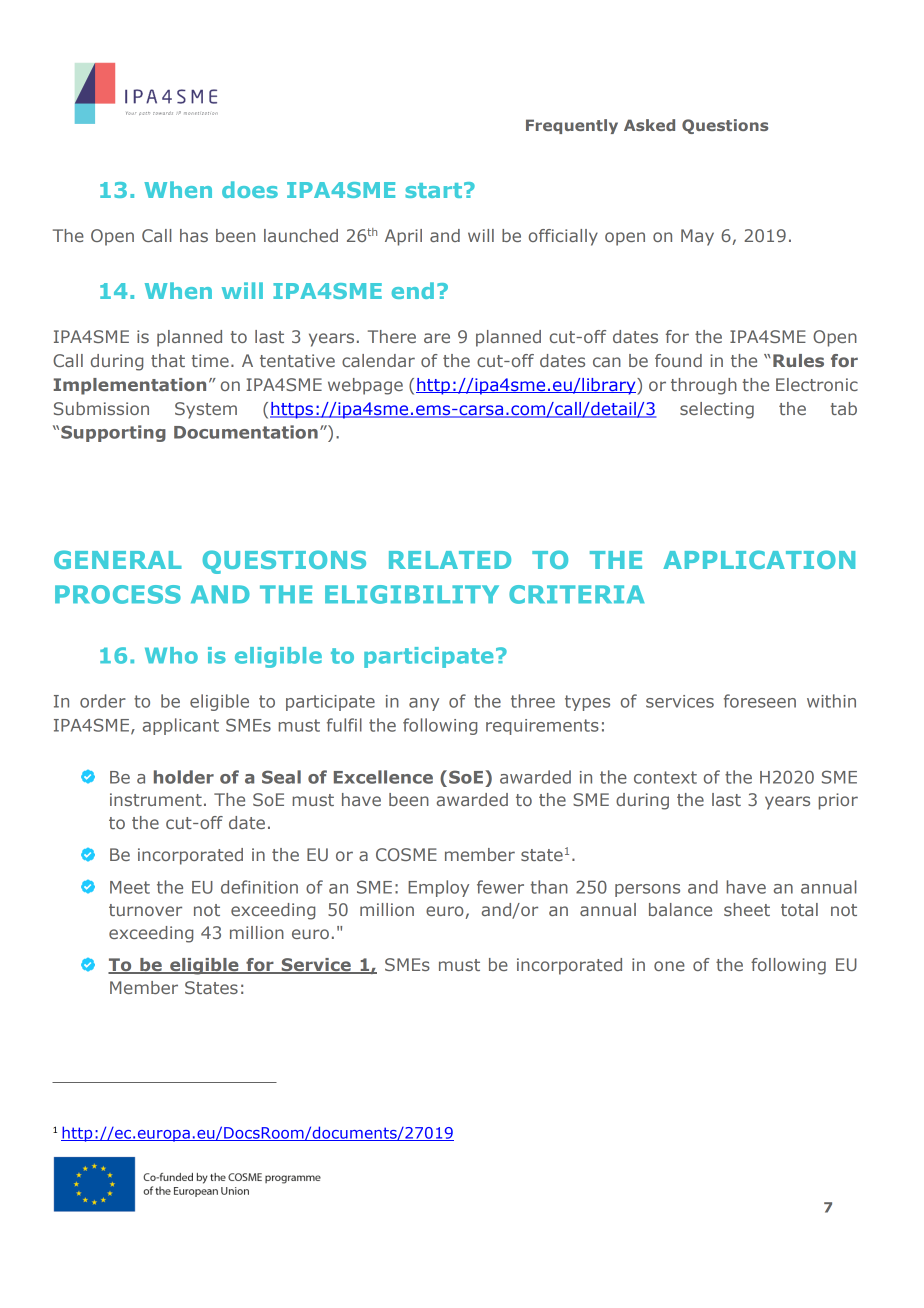 This image has width=924, height=1308. I want to click on start, so click(433, 190).
